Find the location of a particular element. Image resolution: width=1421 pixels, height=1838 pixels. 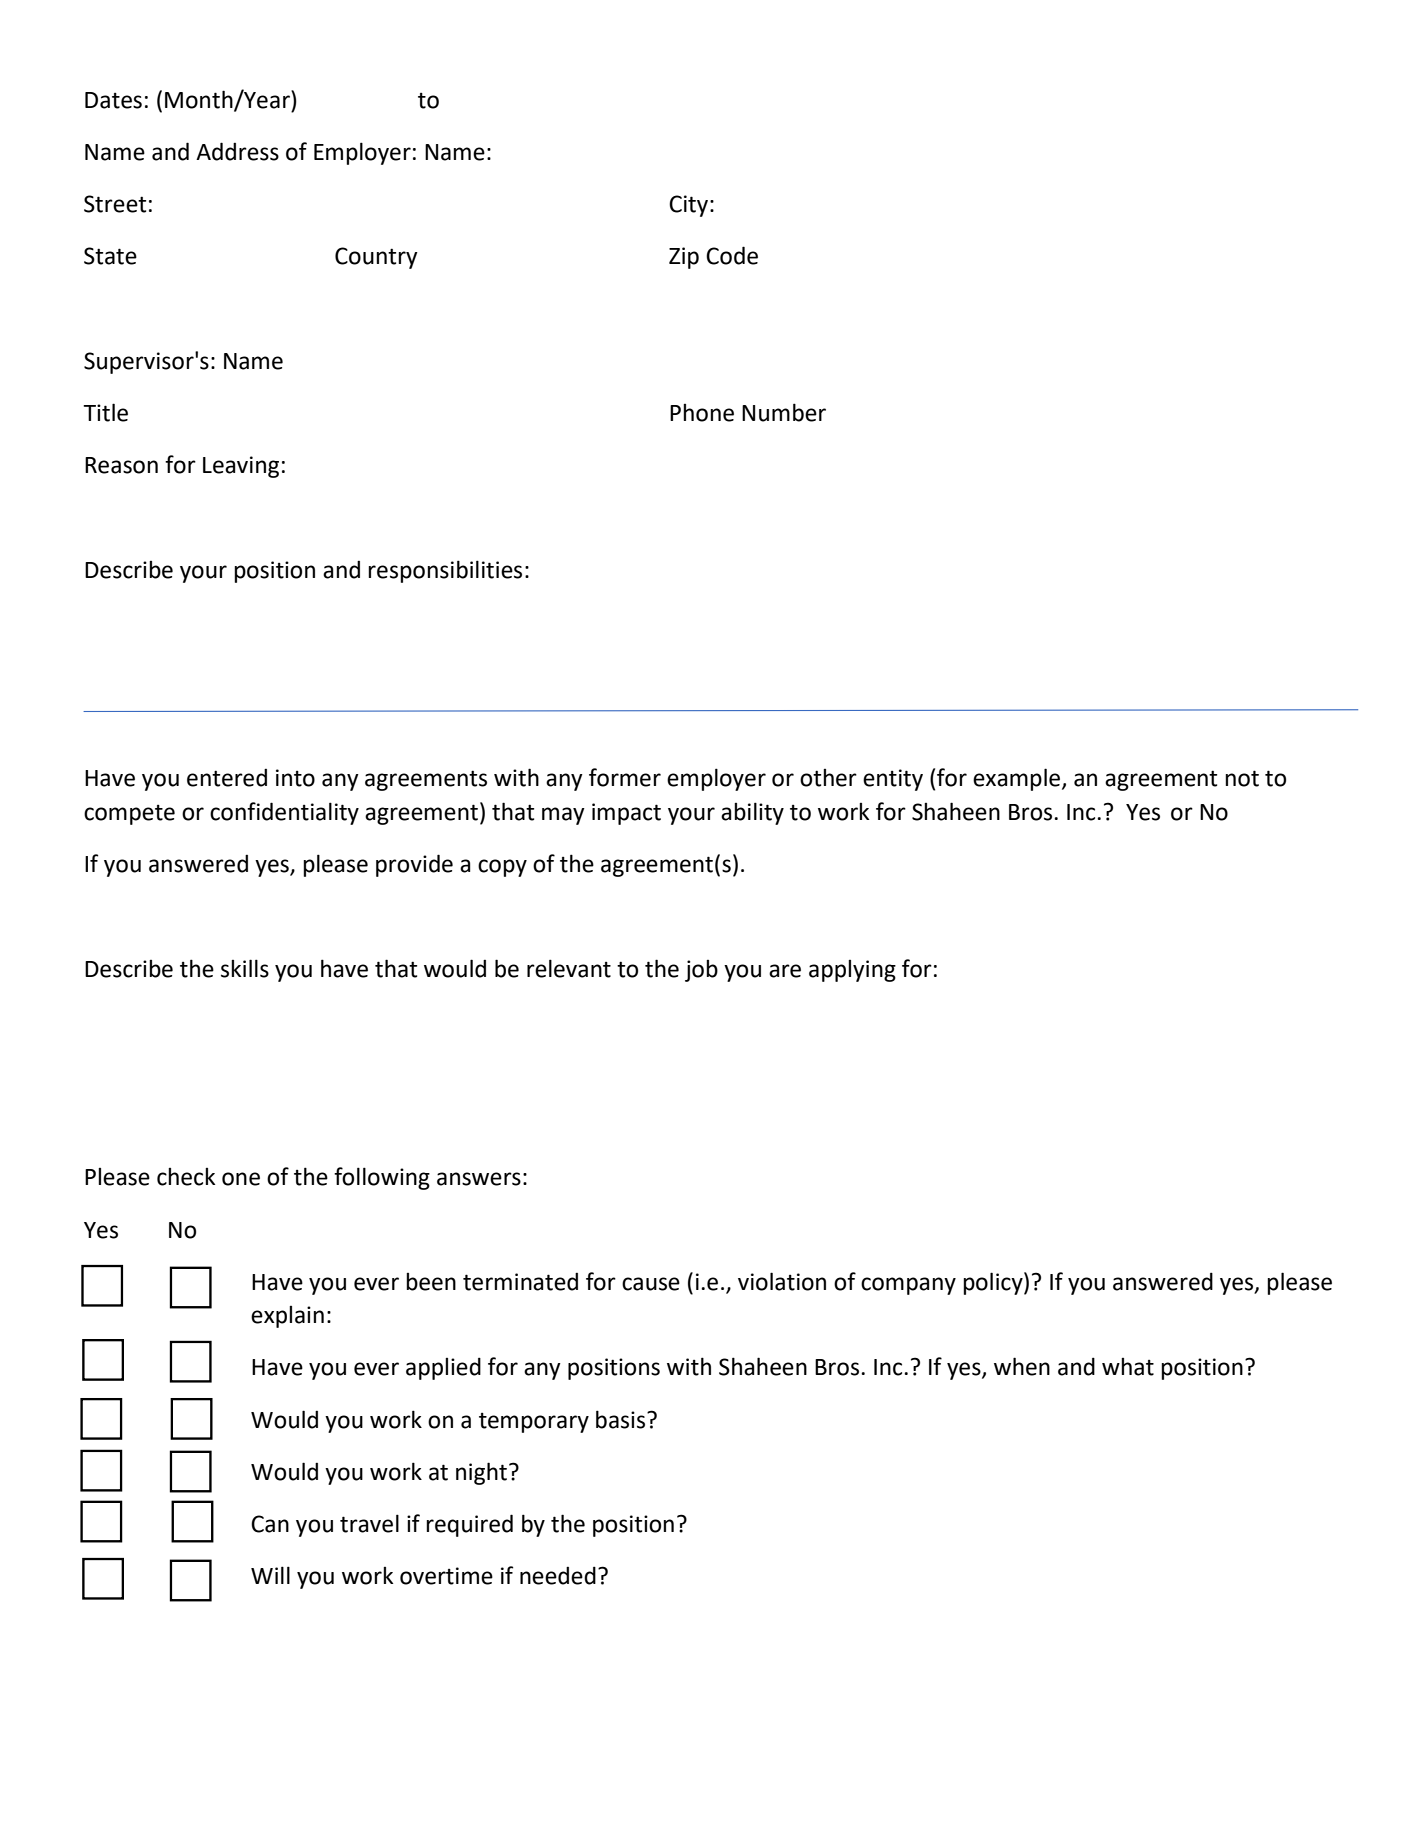

Can is located at coordinates (270, 1524).
